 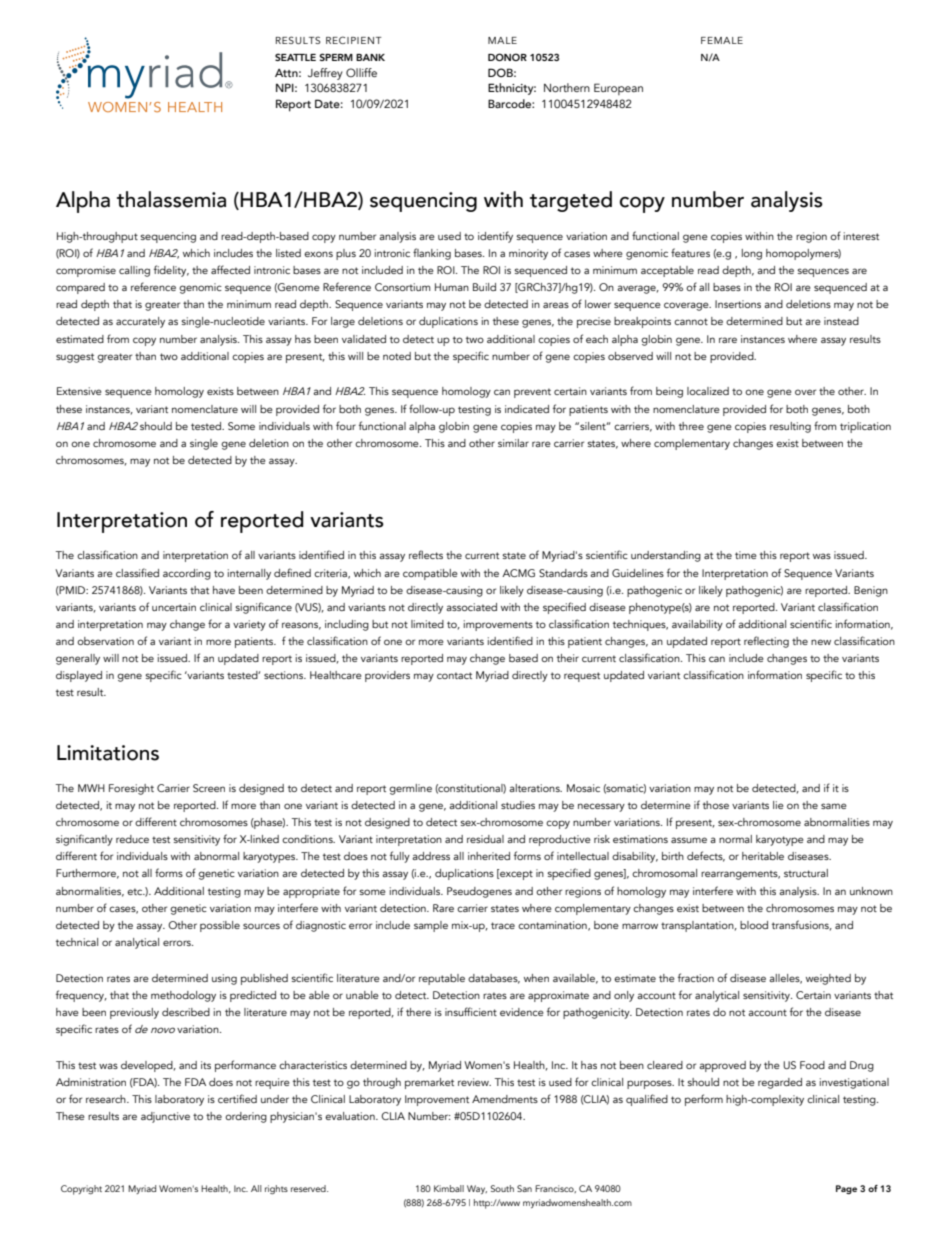 I want to click on European, so click(x=618, y=89).
